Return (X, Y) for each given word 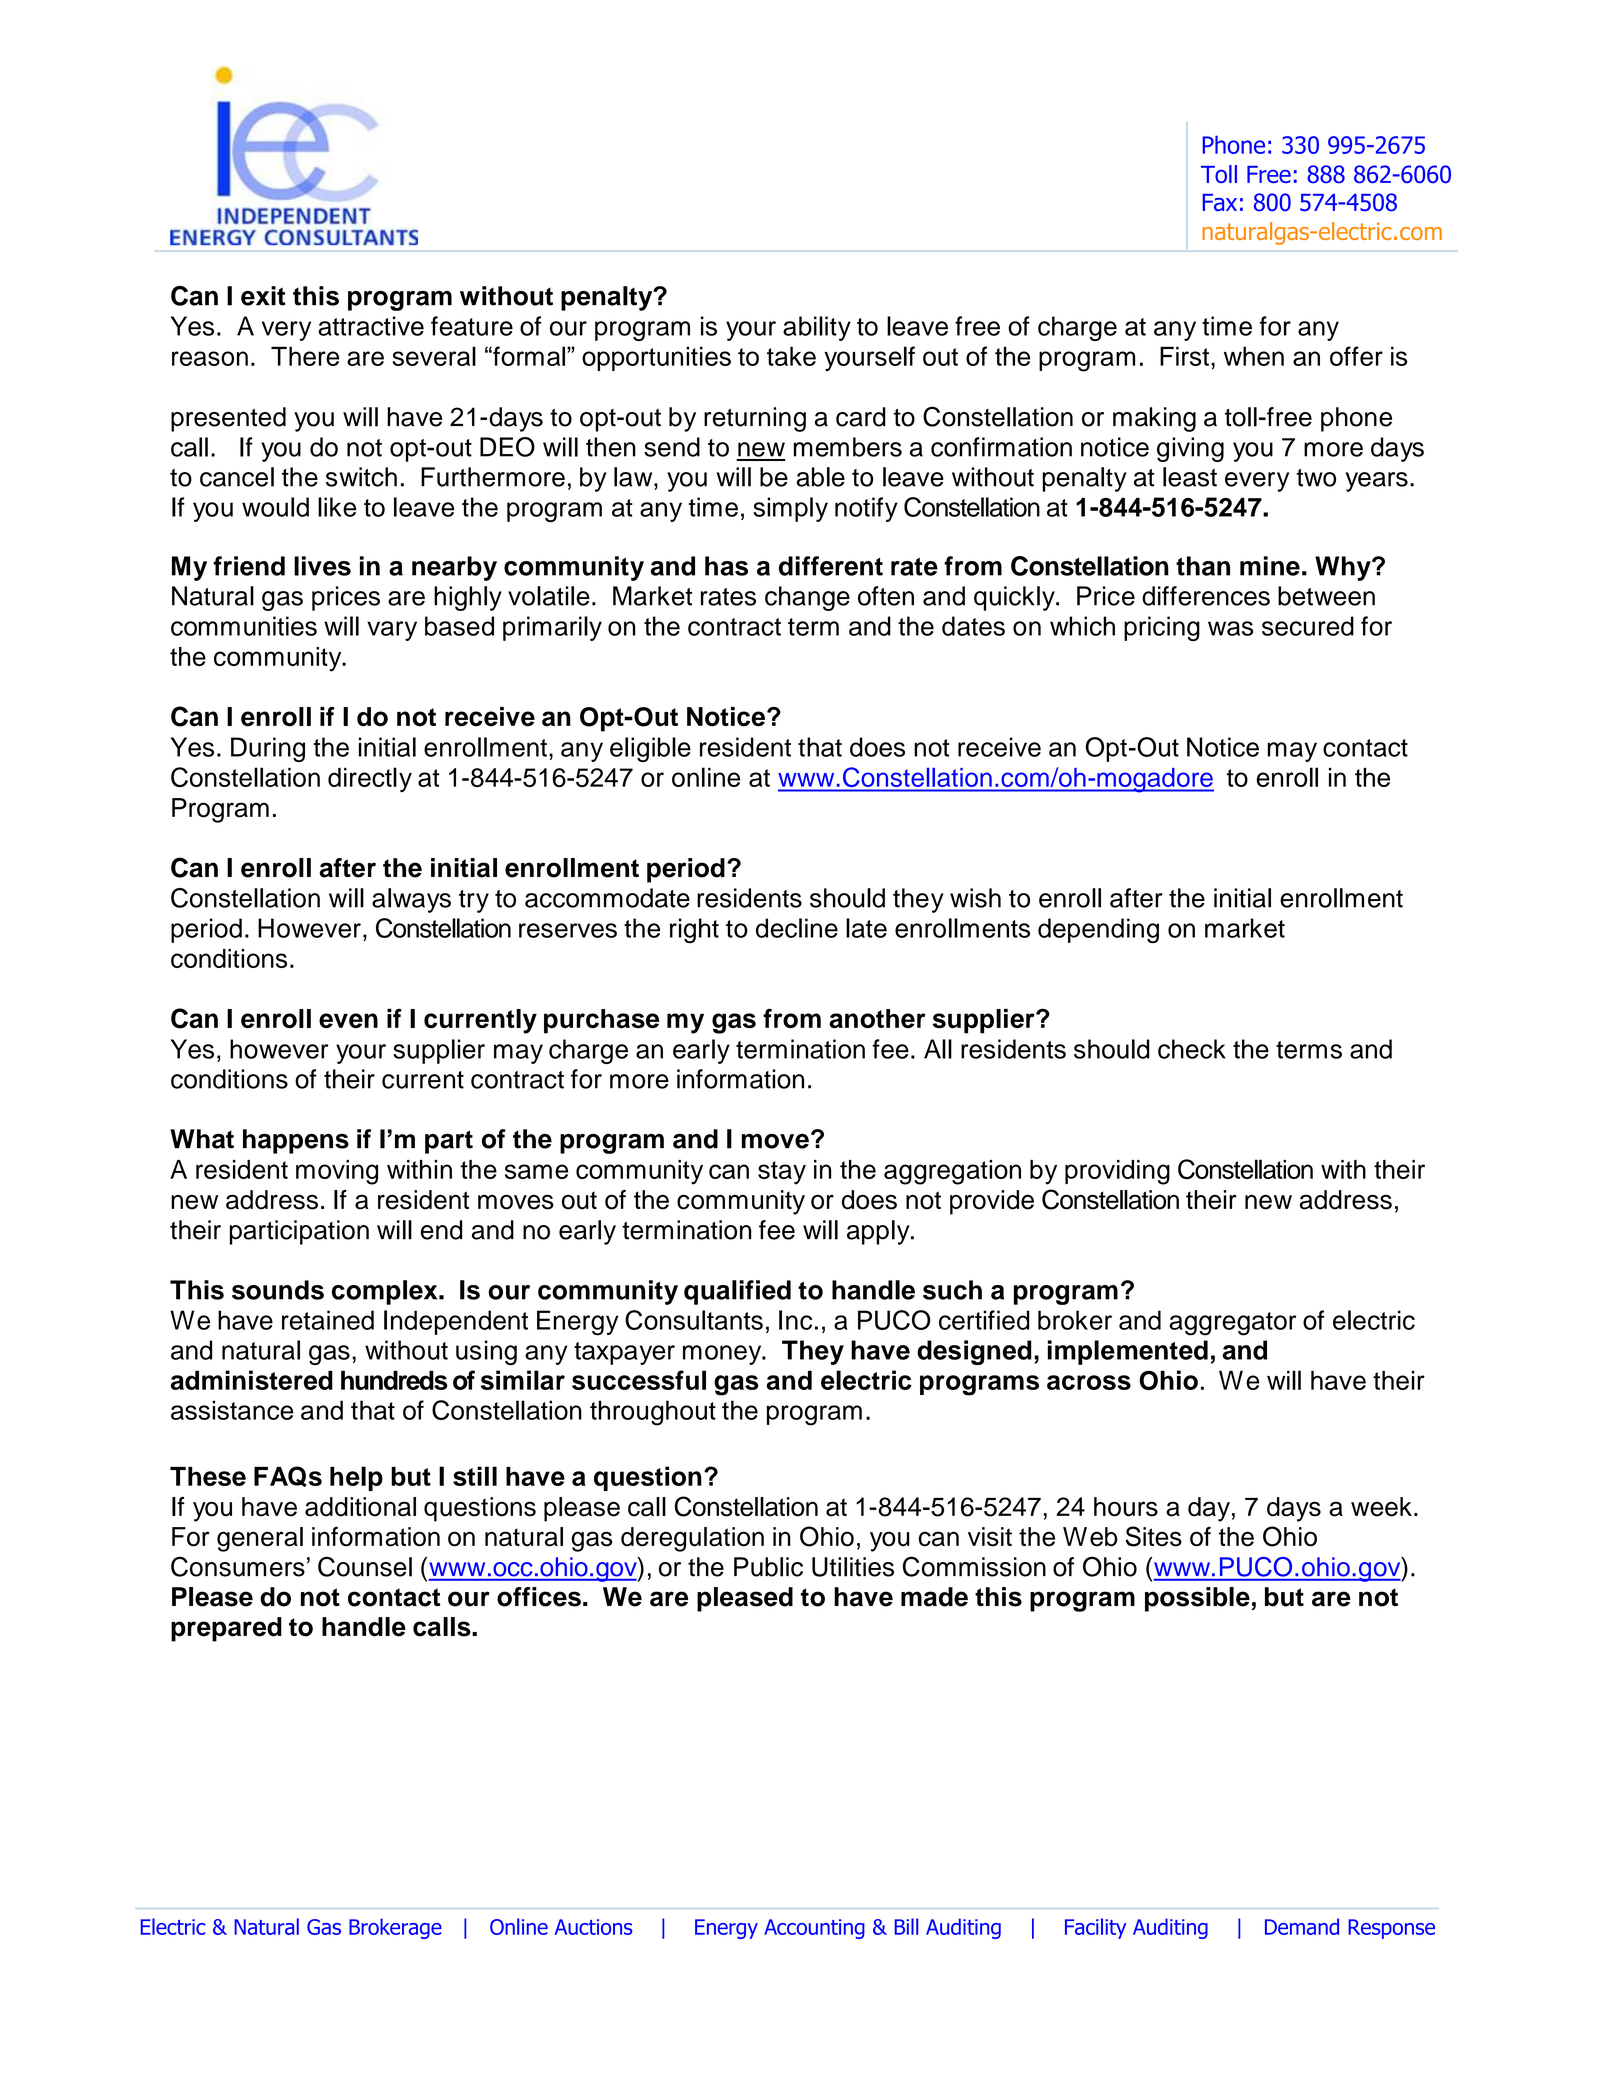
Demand (1302, 1926)
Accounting (814, 1929)
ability (817, 328)
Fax (1219, 202)
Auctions (594, 1927)
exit (263, 296)
